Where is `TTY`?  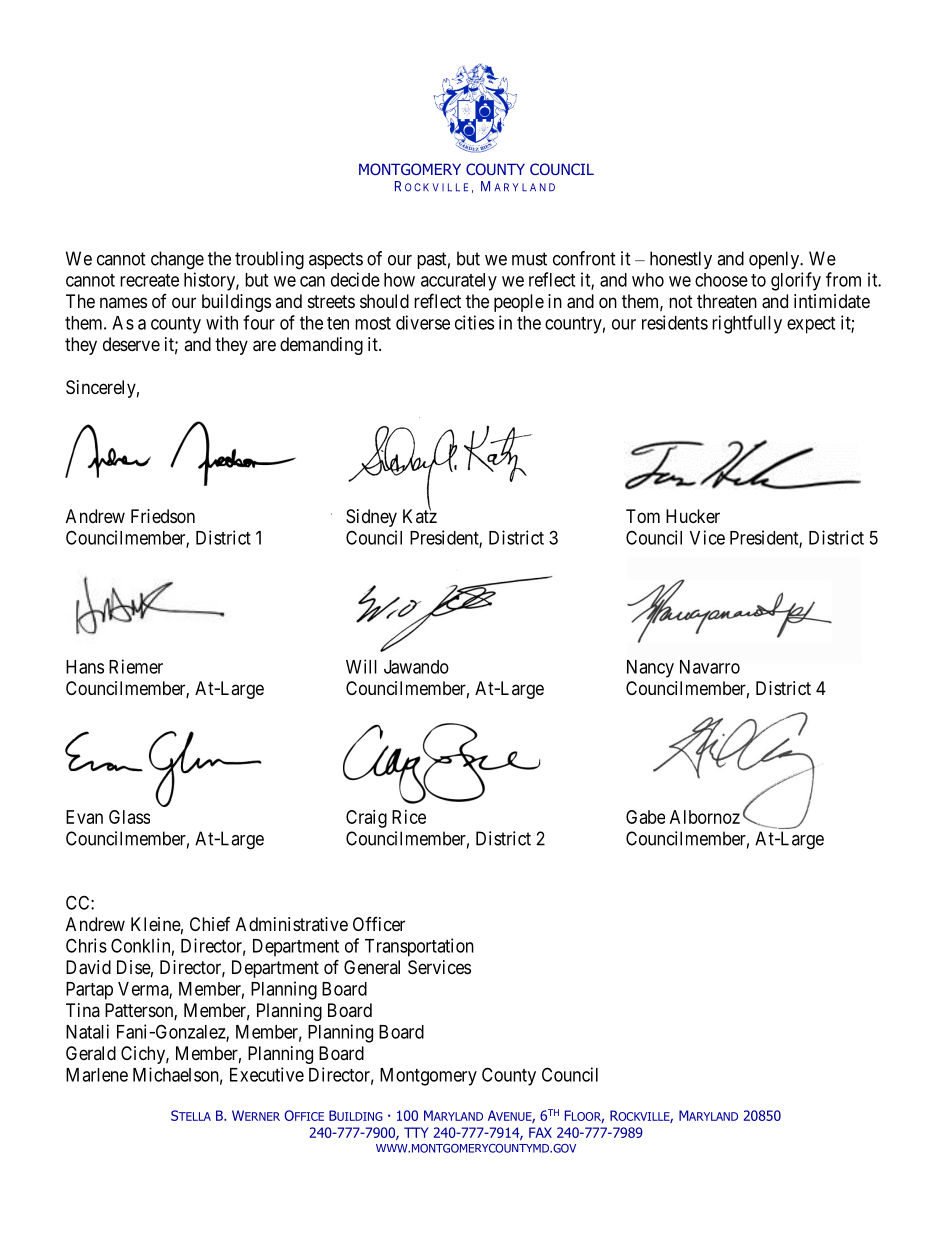 TTY is located at coordinates (416, 1132).
